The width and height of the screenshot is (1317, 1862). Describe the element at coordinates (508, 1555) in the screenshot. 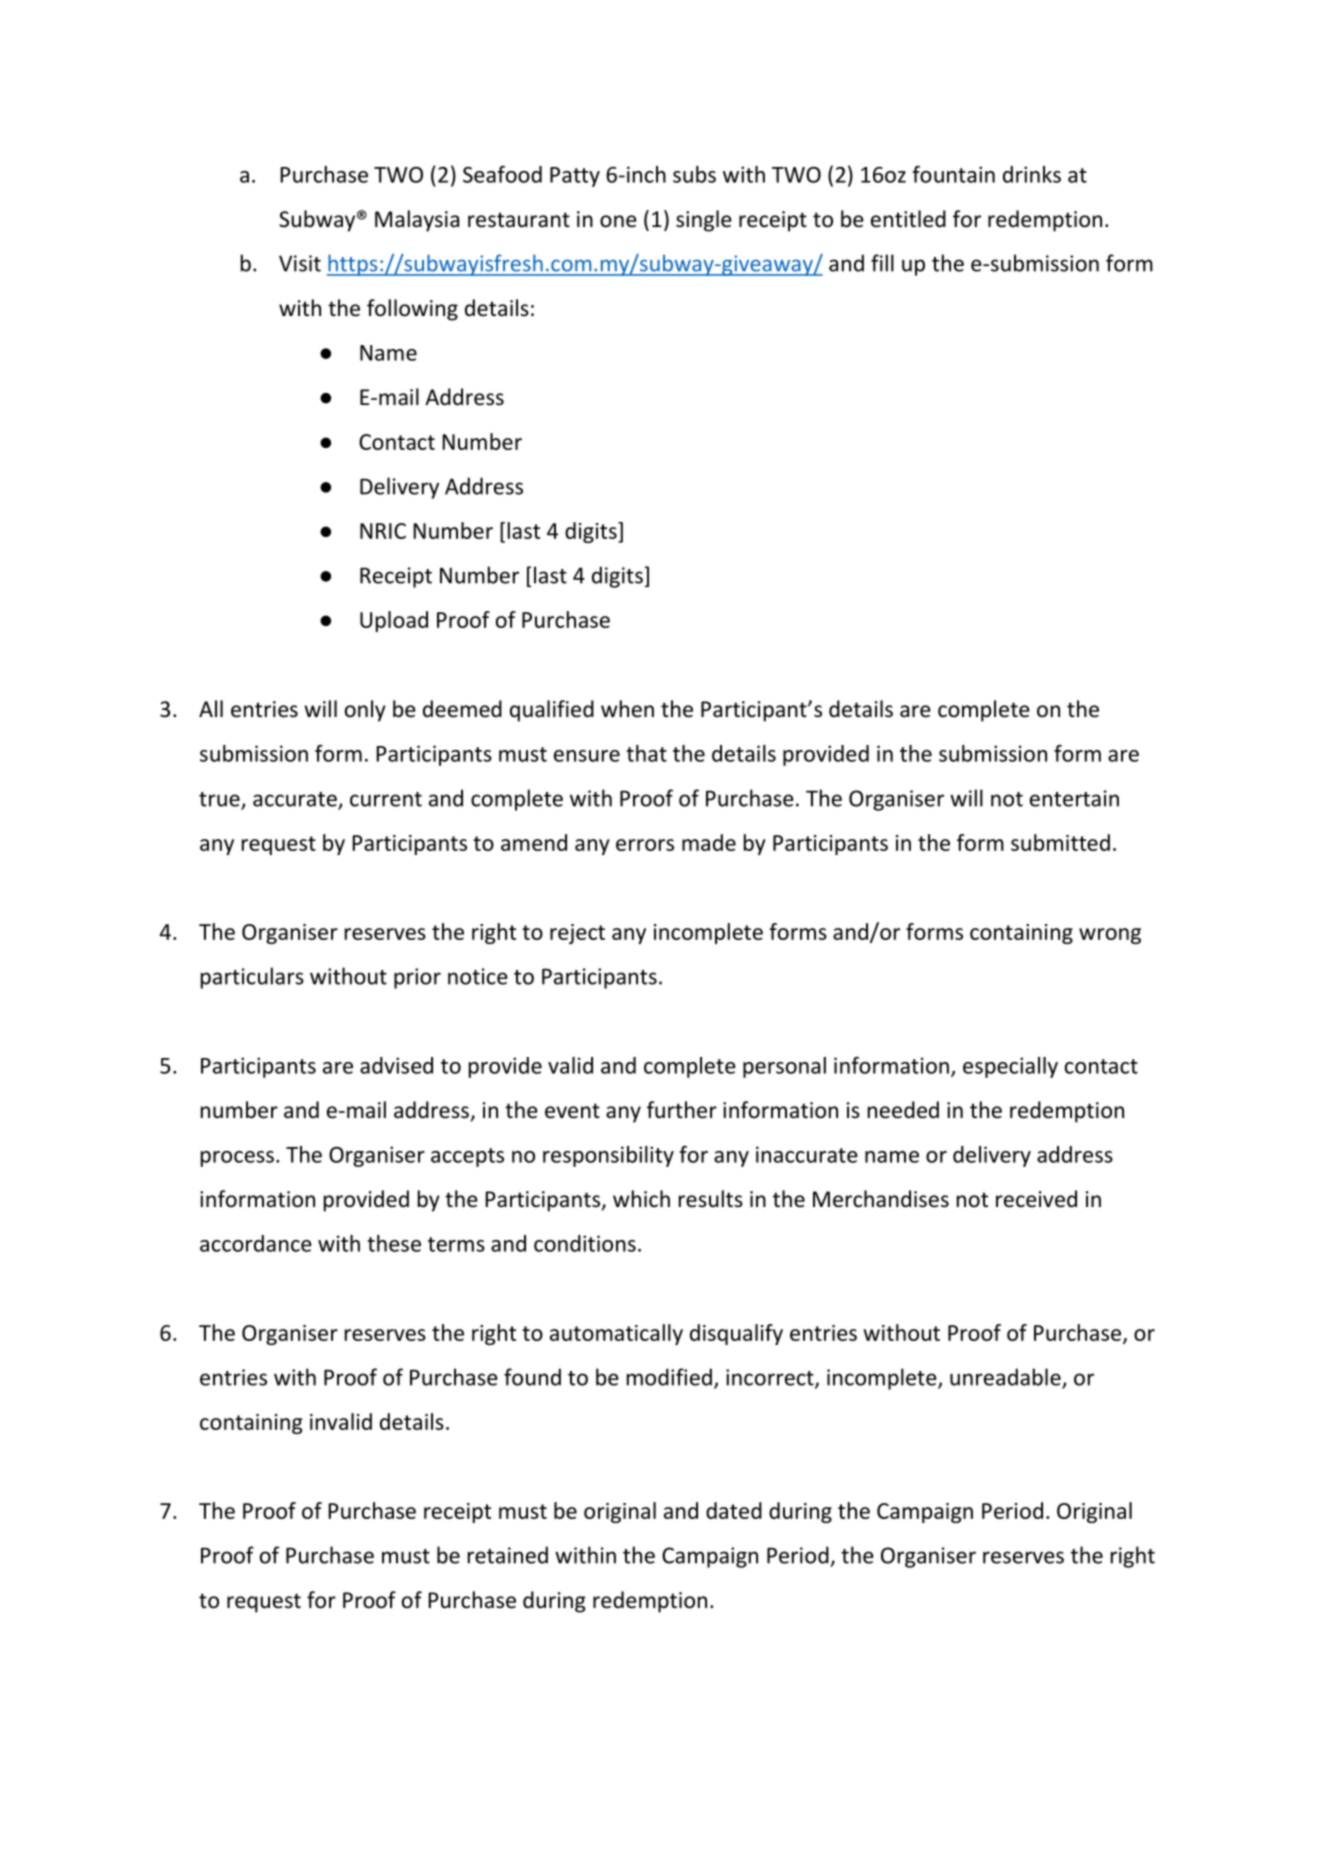

I see `retained` at that location.
